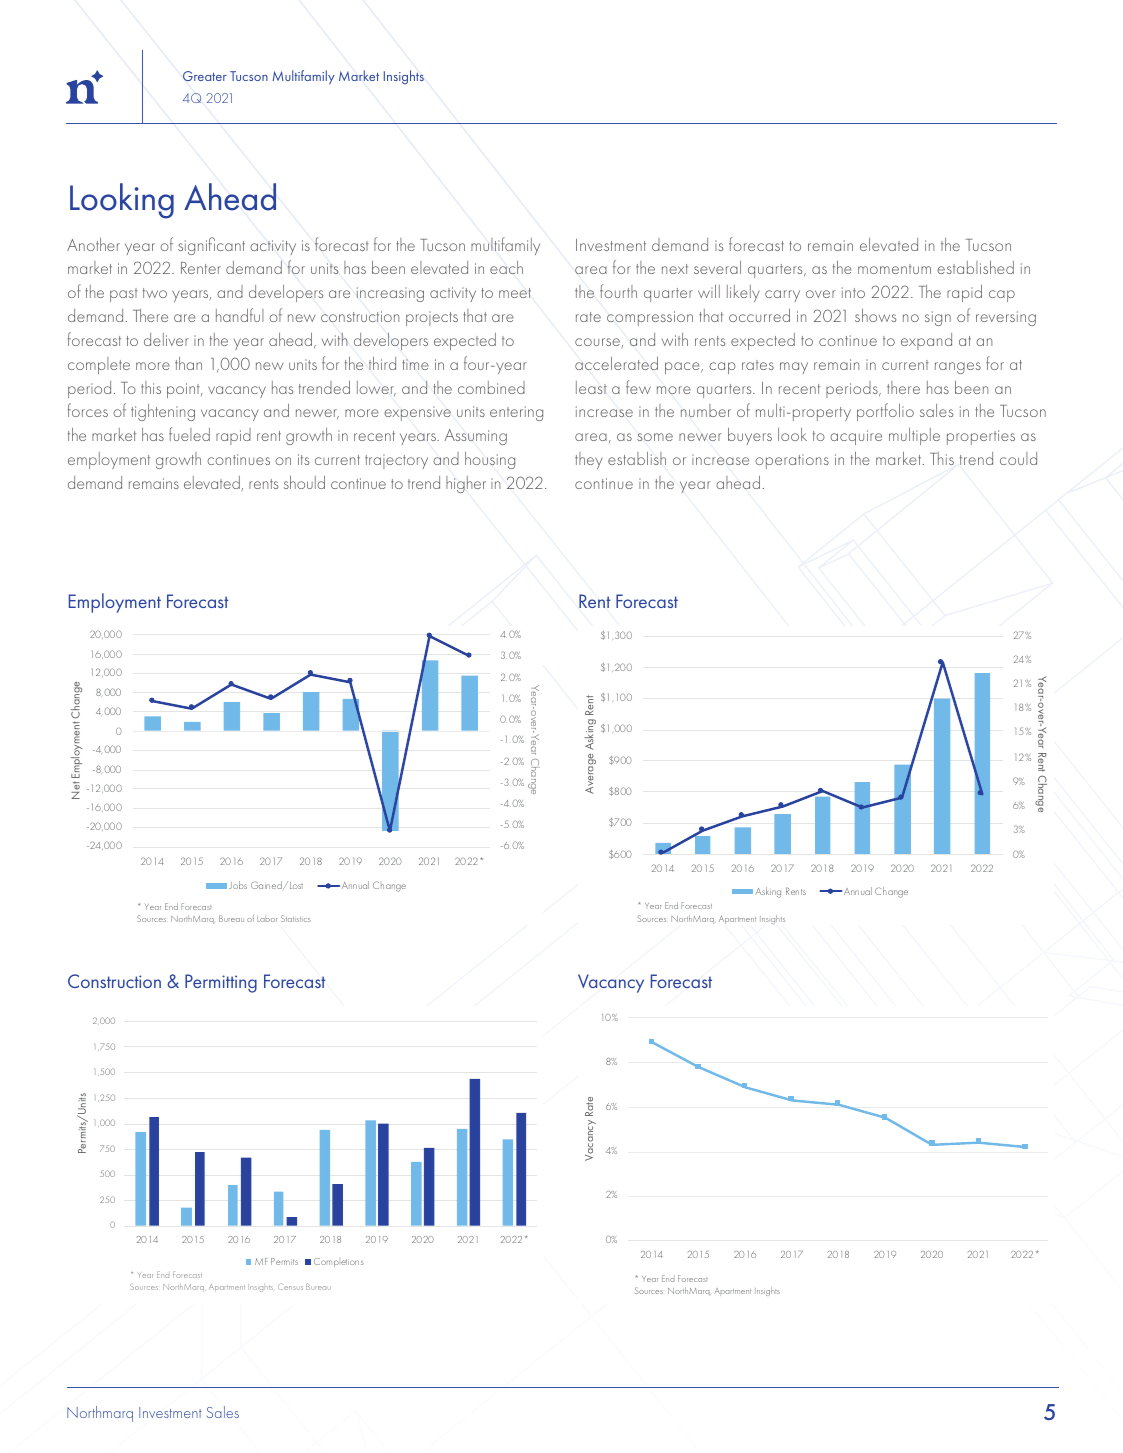  Describe the element at coordinates (792, 461) in the page. I see `operations` at that location.
